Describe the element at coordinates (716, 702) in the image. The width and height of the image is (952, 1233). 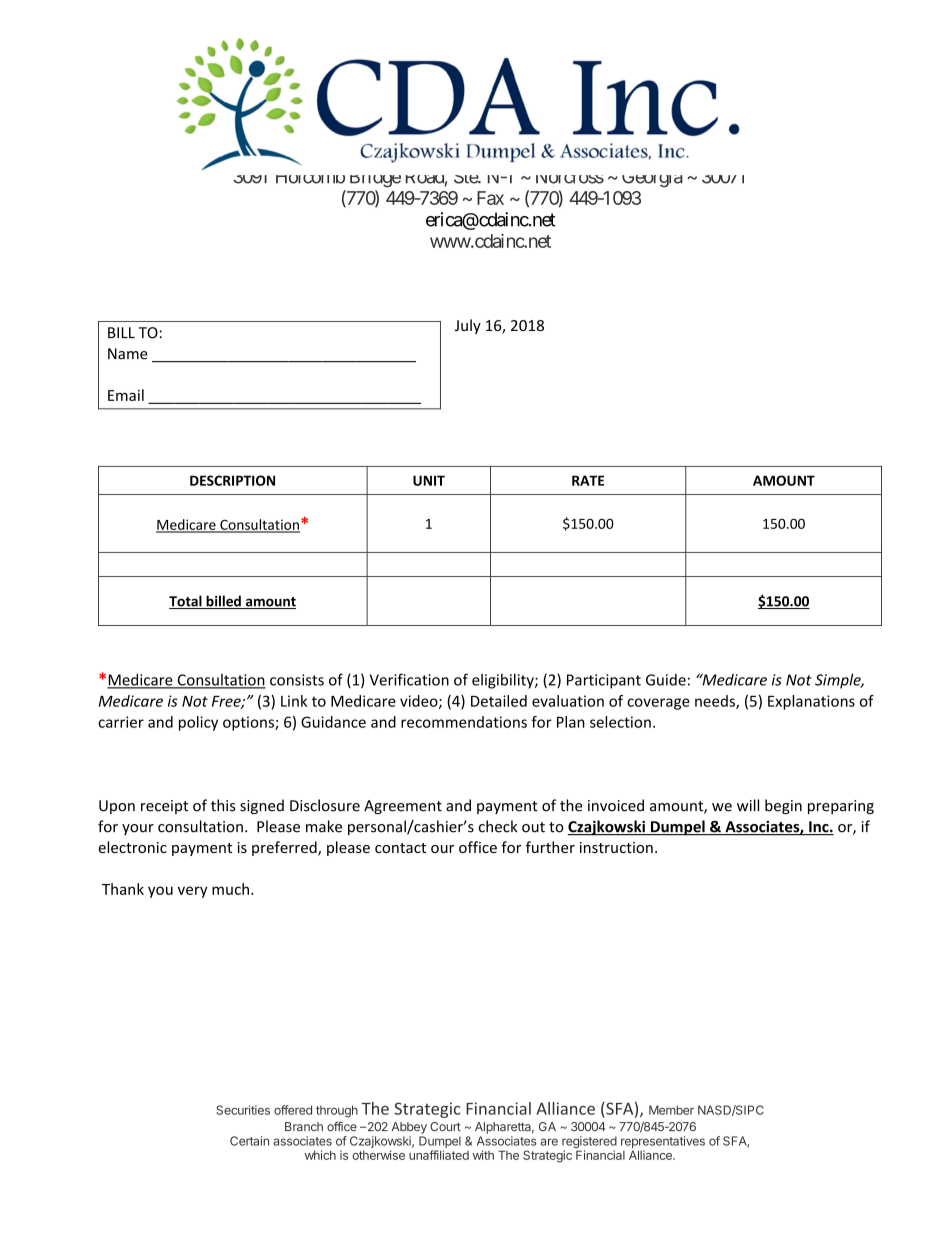
I see `needs` at that location.
